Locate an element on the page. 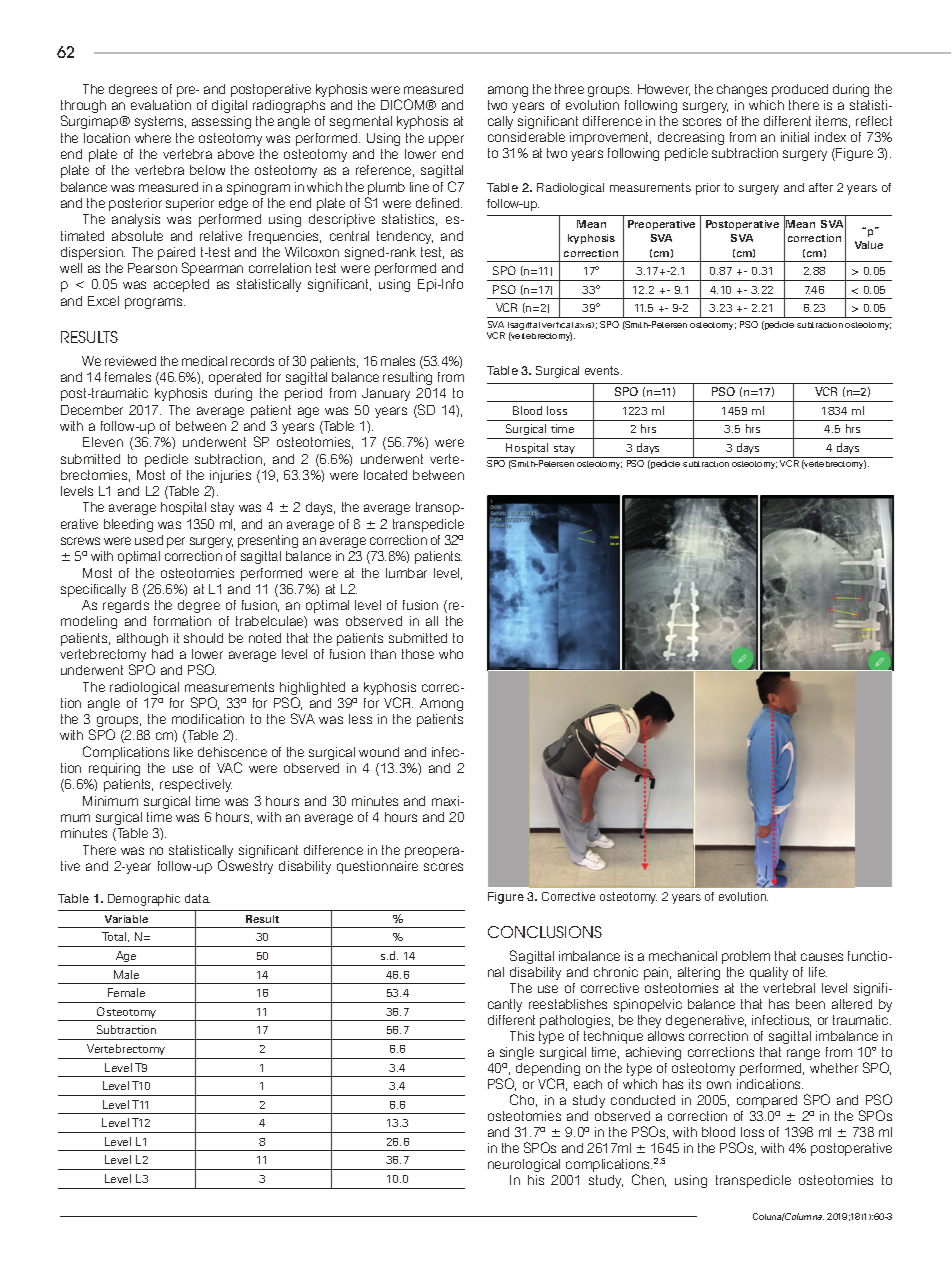 This document has height=1270, width=952. upper is located at coordinates (446, 140).
